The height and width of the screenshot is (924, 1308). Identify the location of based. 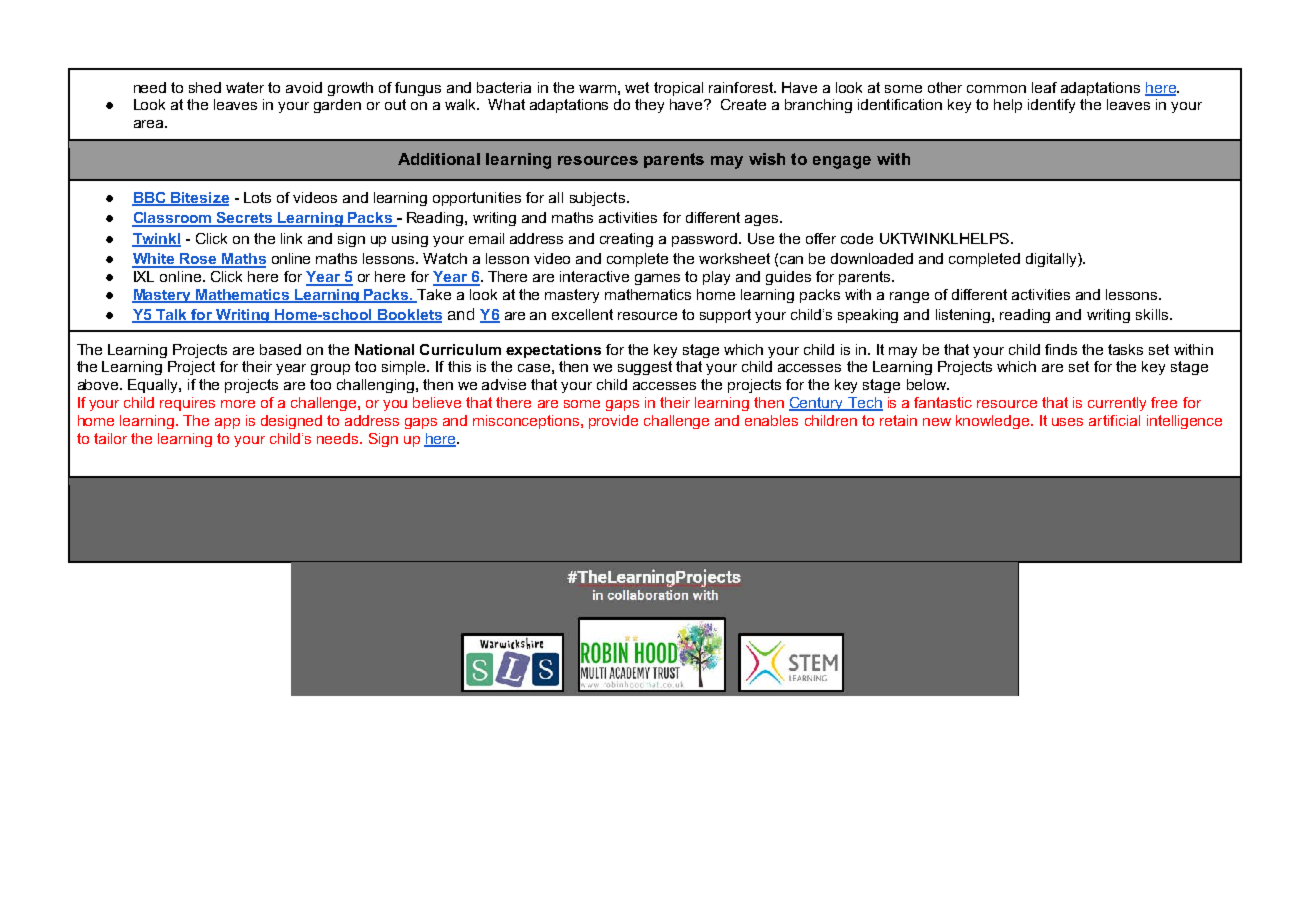
(280, 349).
